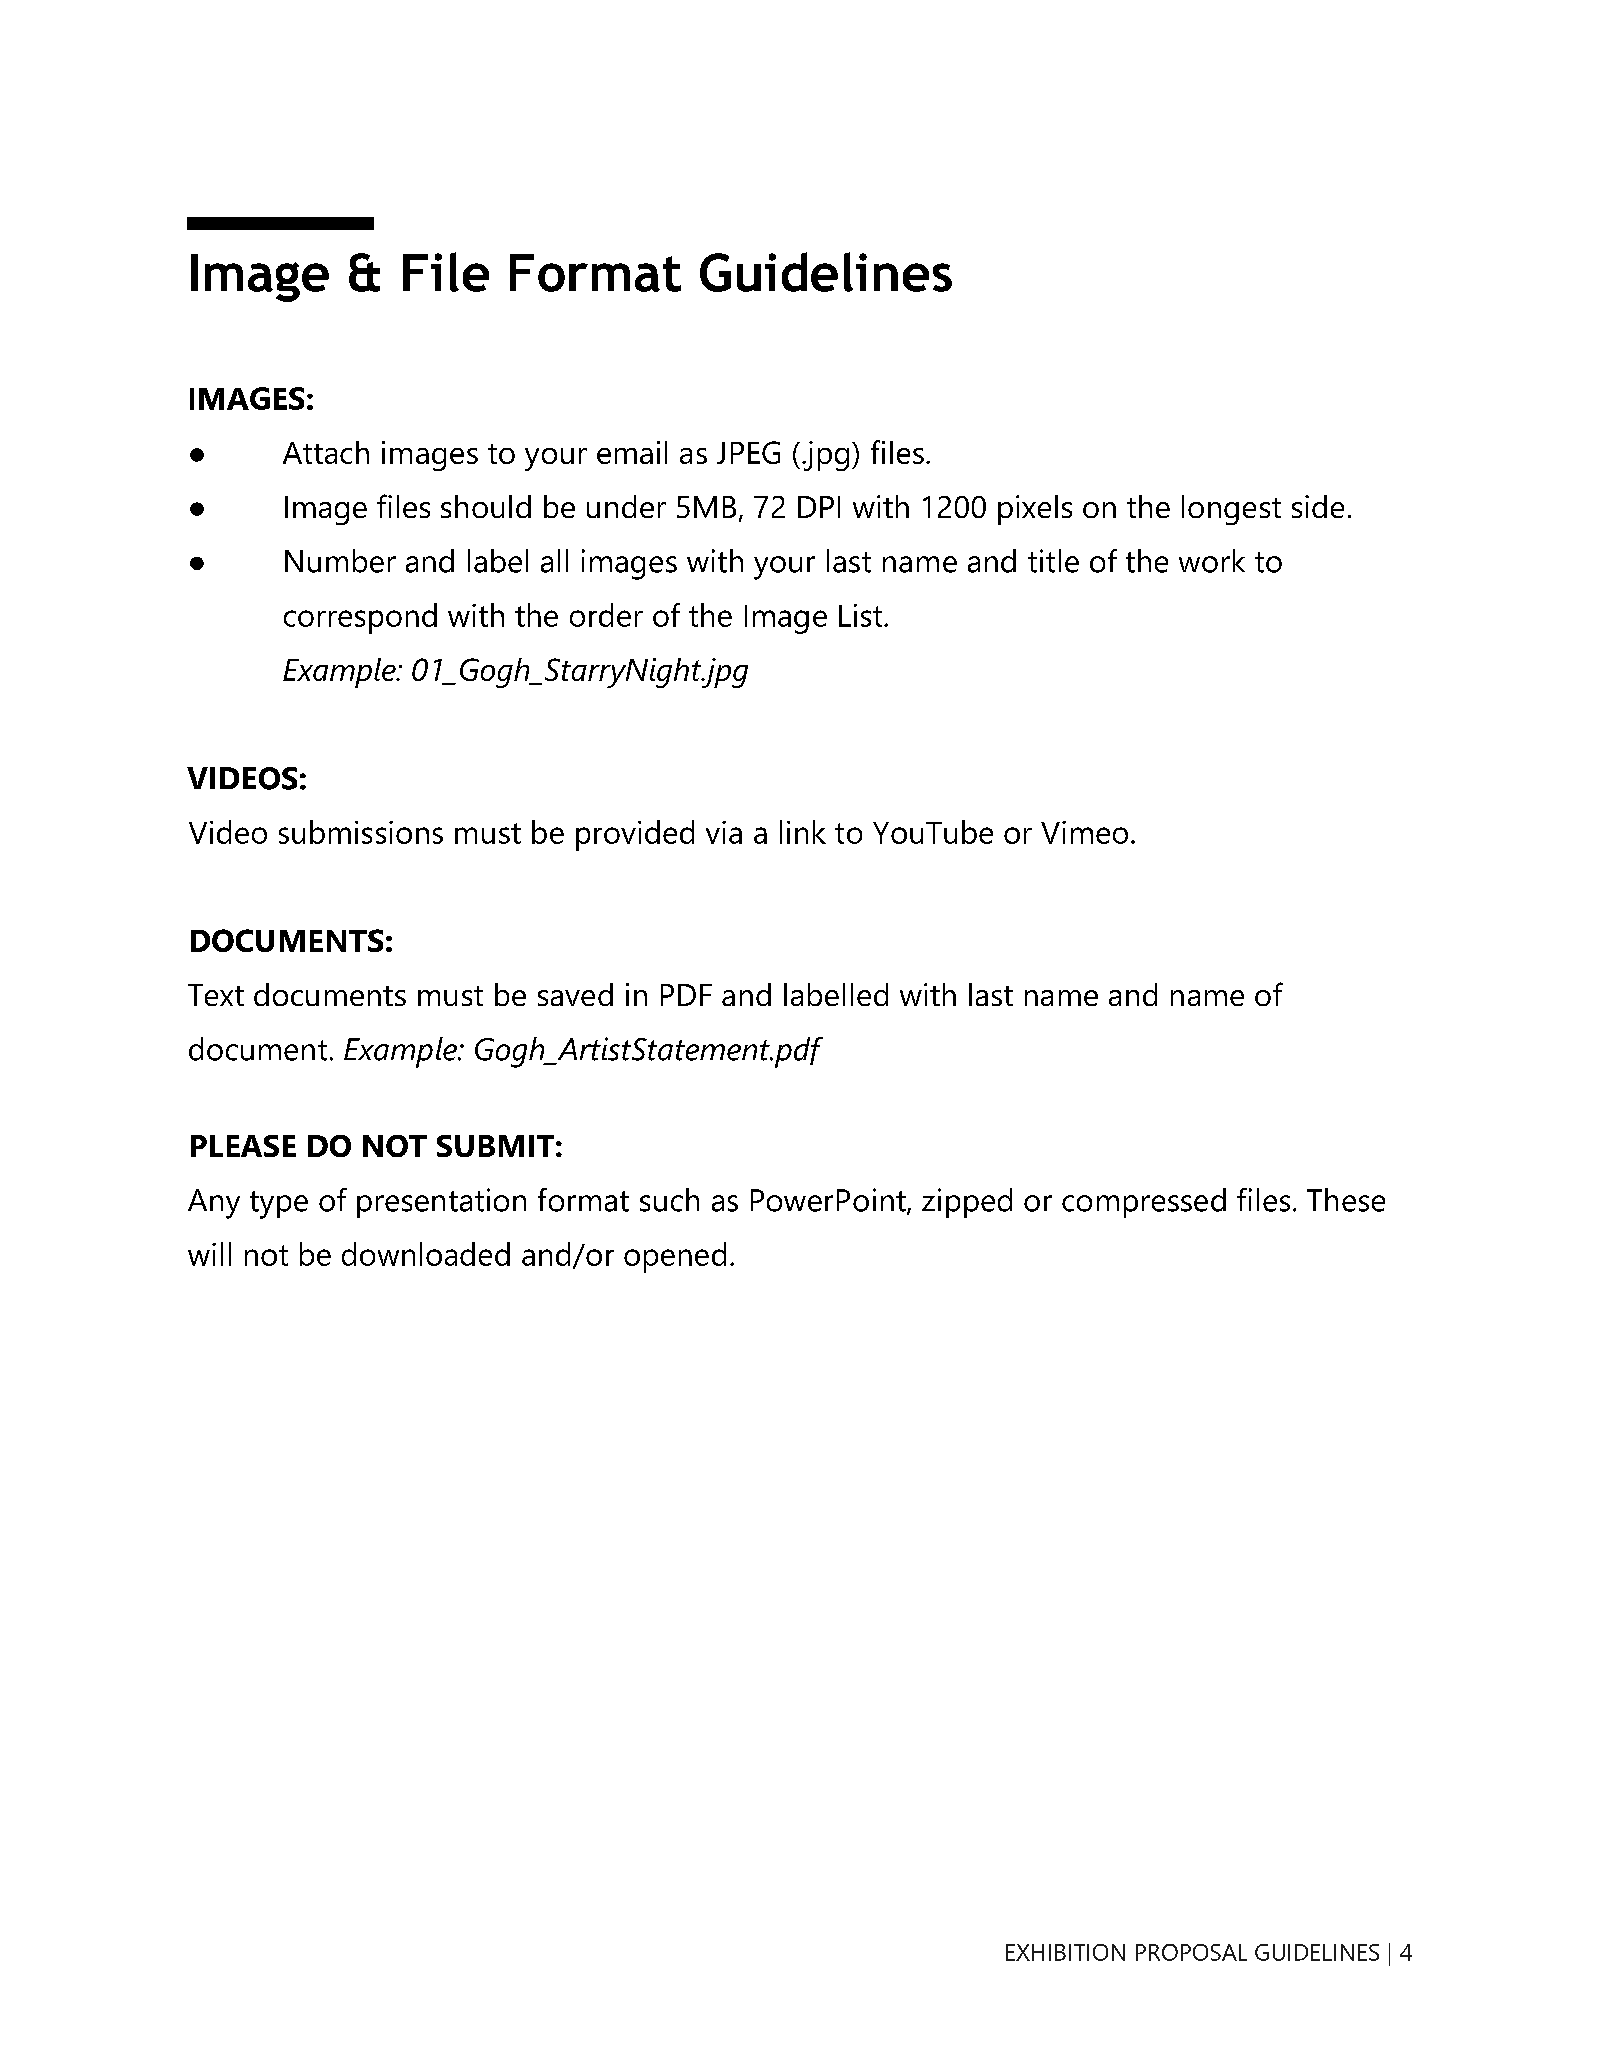 The height and width of the screenshot is (2069, 1599). Describe the element at coordinates (326, 452) in the screenshot. I see `Attach` at that location.
